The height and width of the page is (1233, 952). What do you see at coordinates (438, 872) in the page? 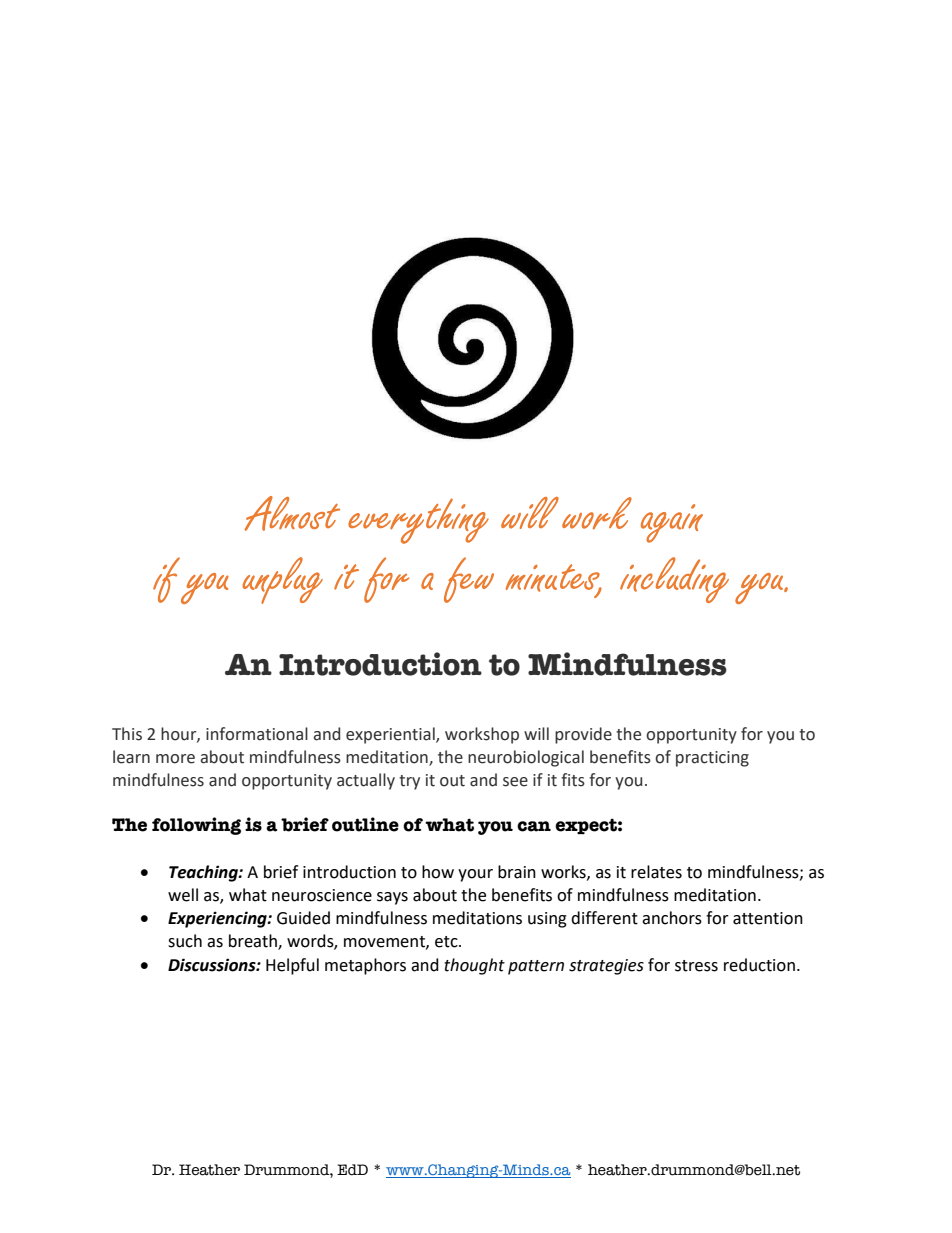
I see `how` at bounding box center [438, 872].
